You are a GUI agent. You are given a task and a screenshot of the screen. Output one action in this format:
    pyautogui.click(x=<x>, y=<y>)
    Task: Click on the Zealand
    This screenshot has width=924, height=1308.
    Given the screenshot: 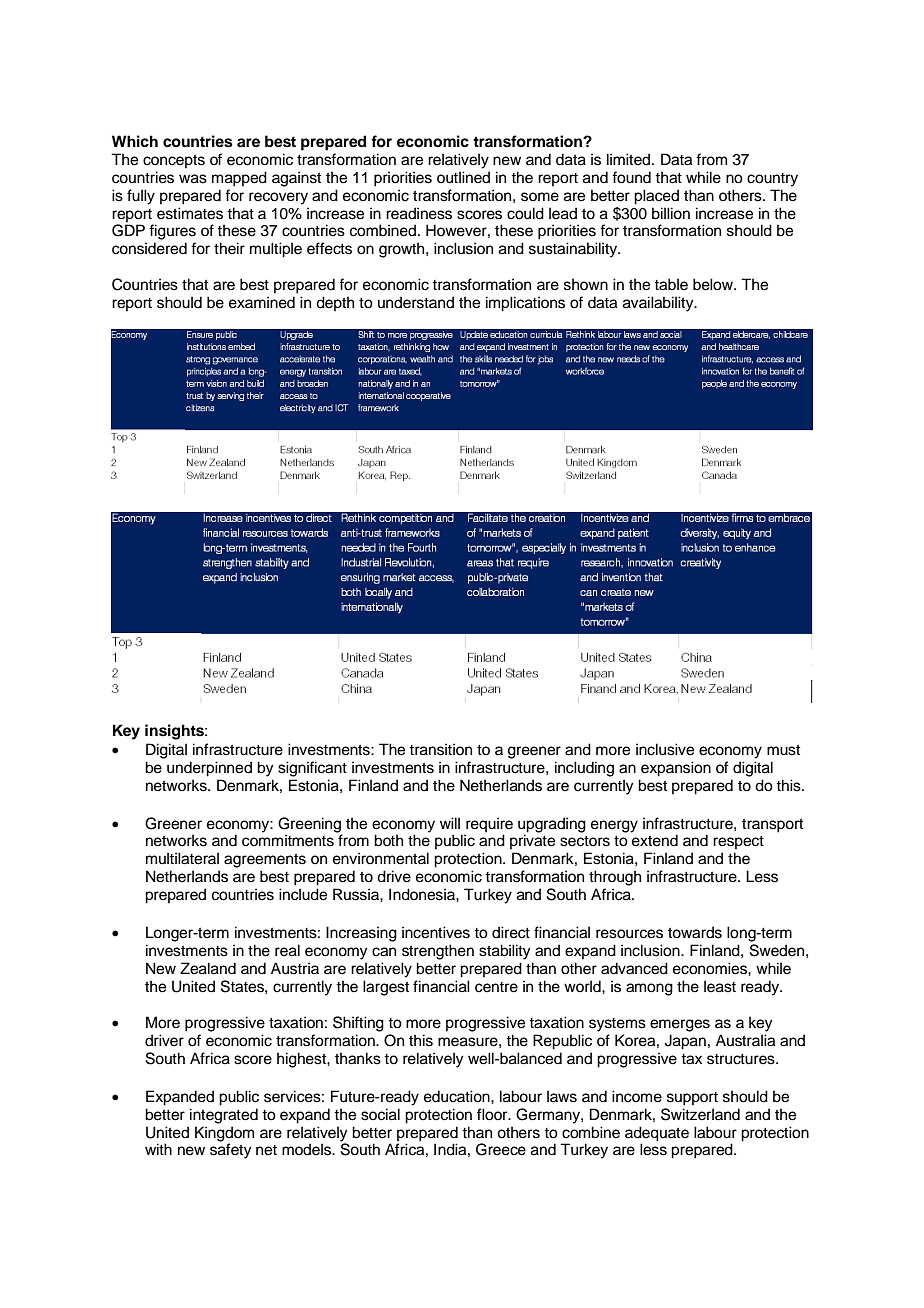 What is the action you would take?
    pyautogui.click(x=208, y=968)
